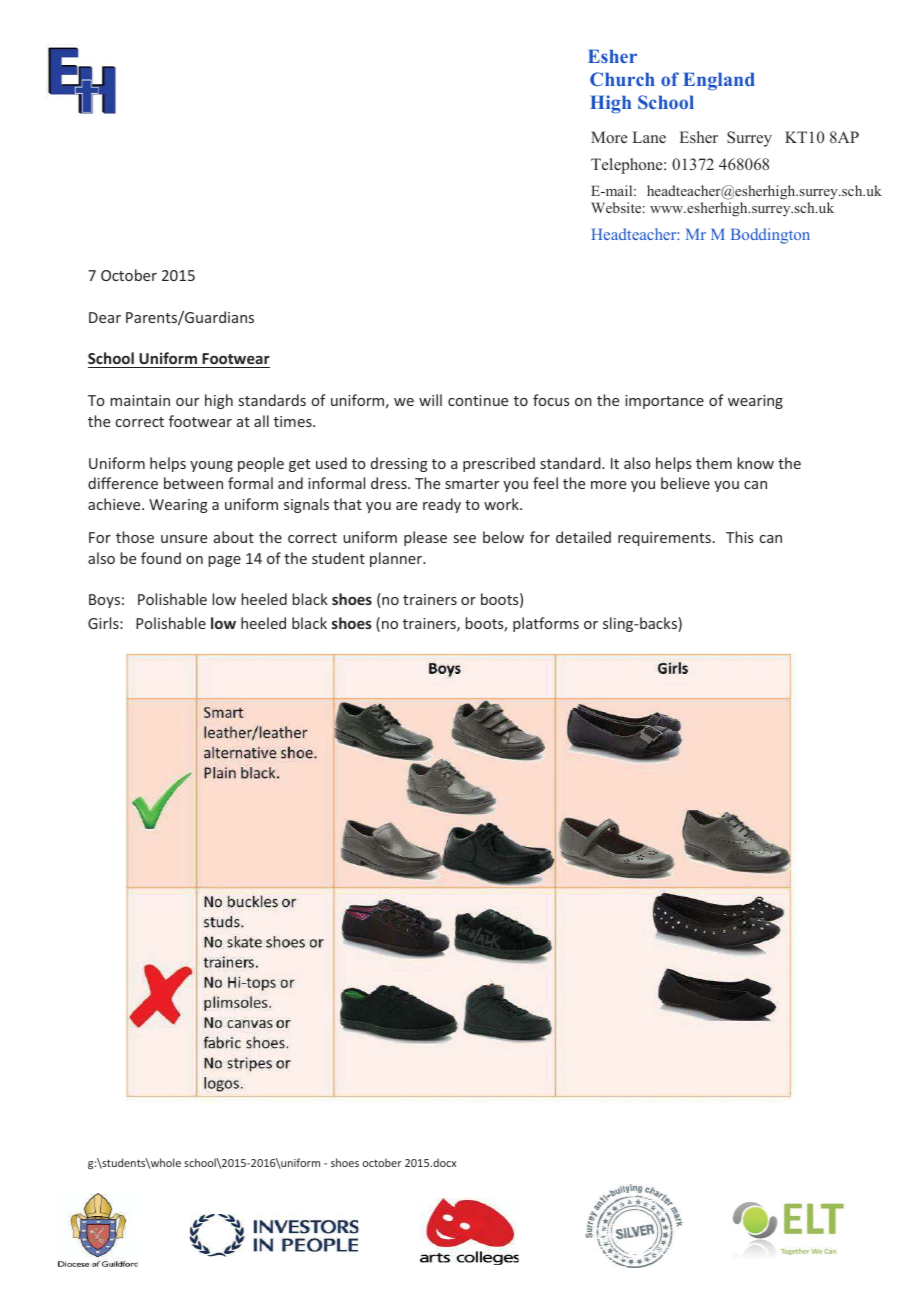  Describe the element at coordinates (430, 400) in the screenshot. I see `will` at that location.
